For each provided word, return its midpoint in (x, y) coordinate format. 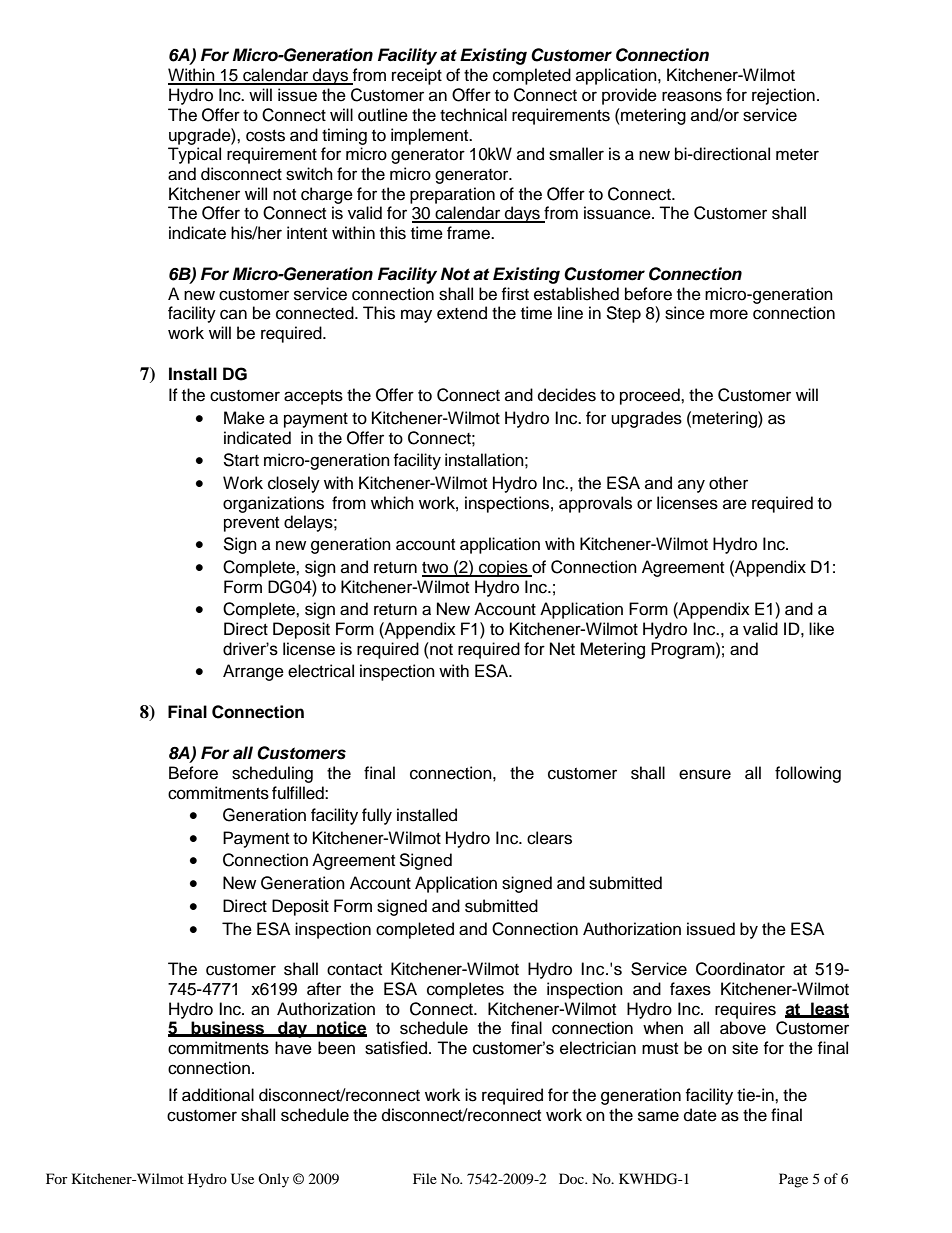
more (729, 314)
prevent (251, 524)
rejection (783, 96)
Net (562, 649)
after (324, 989)
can (233, 314)
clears (549, 838)
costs (265, 136)
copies (503, 568)
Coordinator (740, 969)
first (515, 294)
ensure (705, 774)
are (735, 504)
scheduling (272, 774)
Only (273, 1180)
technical (473, 115)
